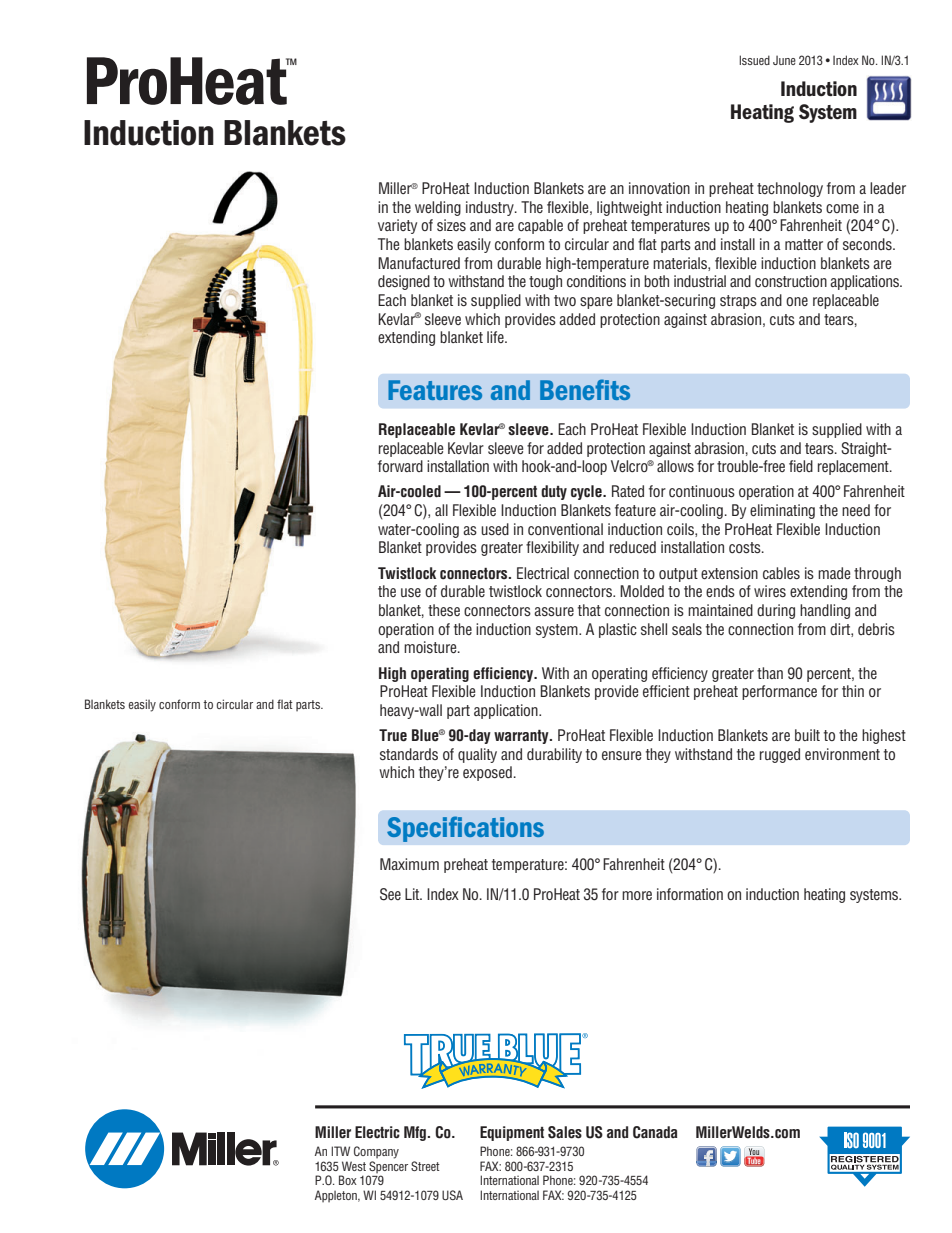  What do you see at coordinates (791, 281) in the screenshot?
I see `construction` at bounding box center [791, 281].
